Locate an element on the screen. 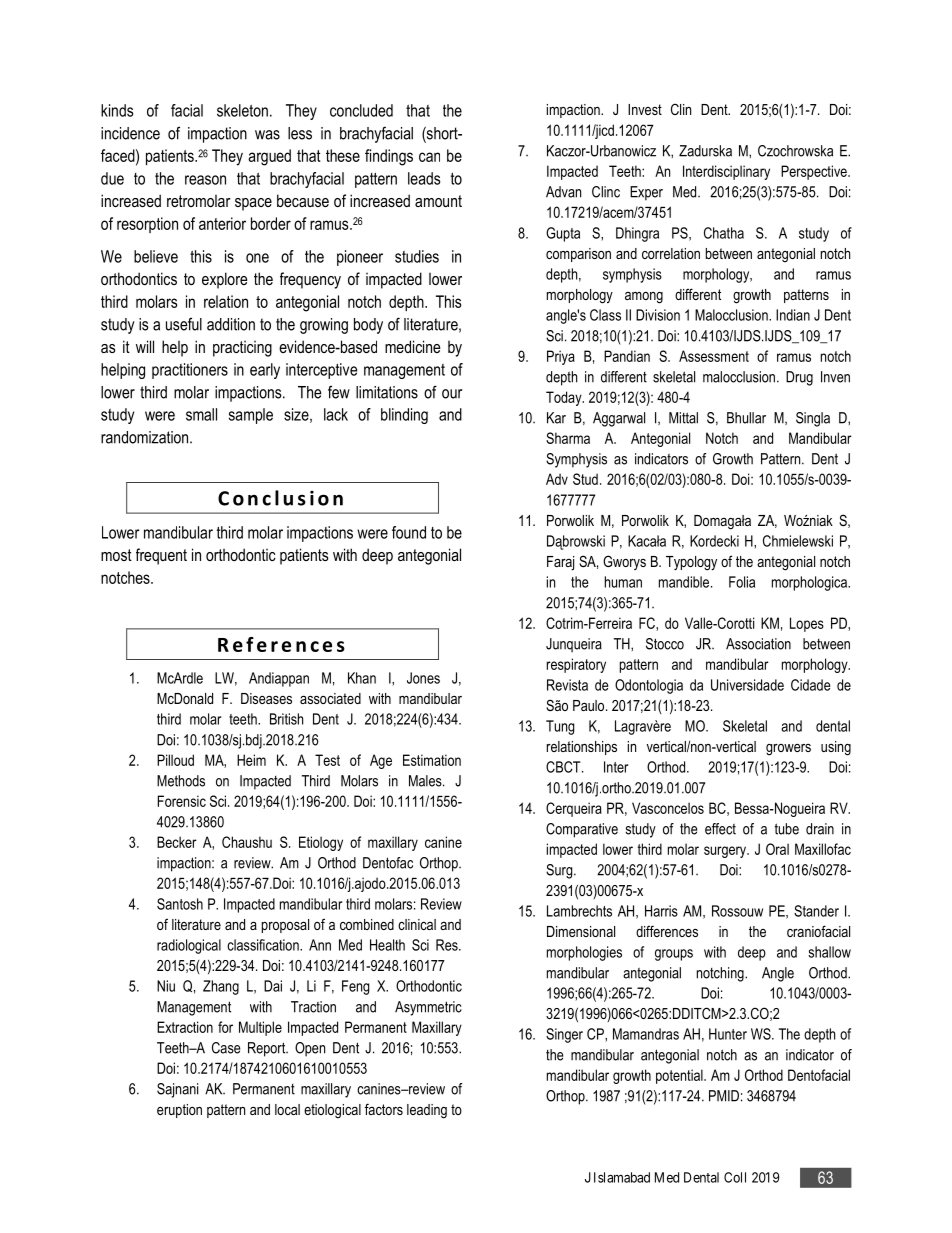 This screenshot has width=952, height=1233. Jones is located at coordinates (423, 678).
